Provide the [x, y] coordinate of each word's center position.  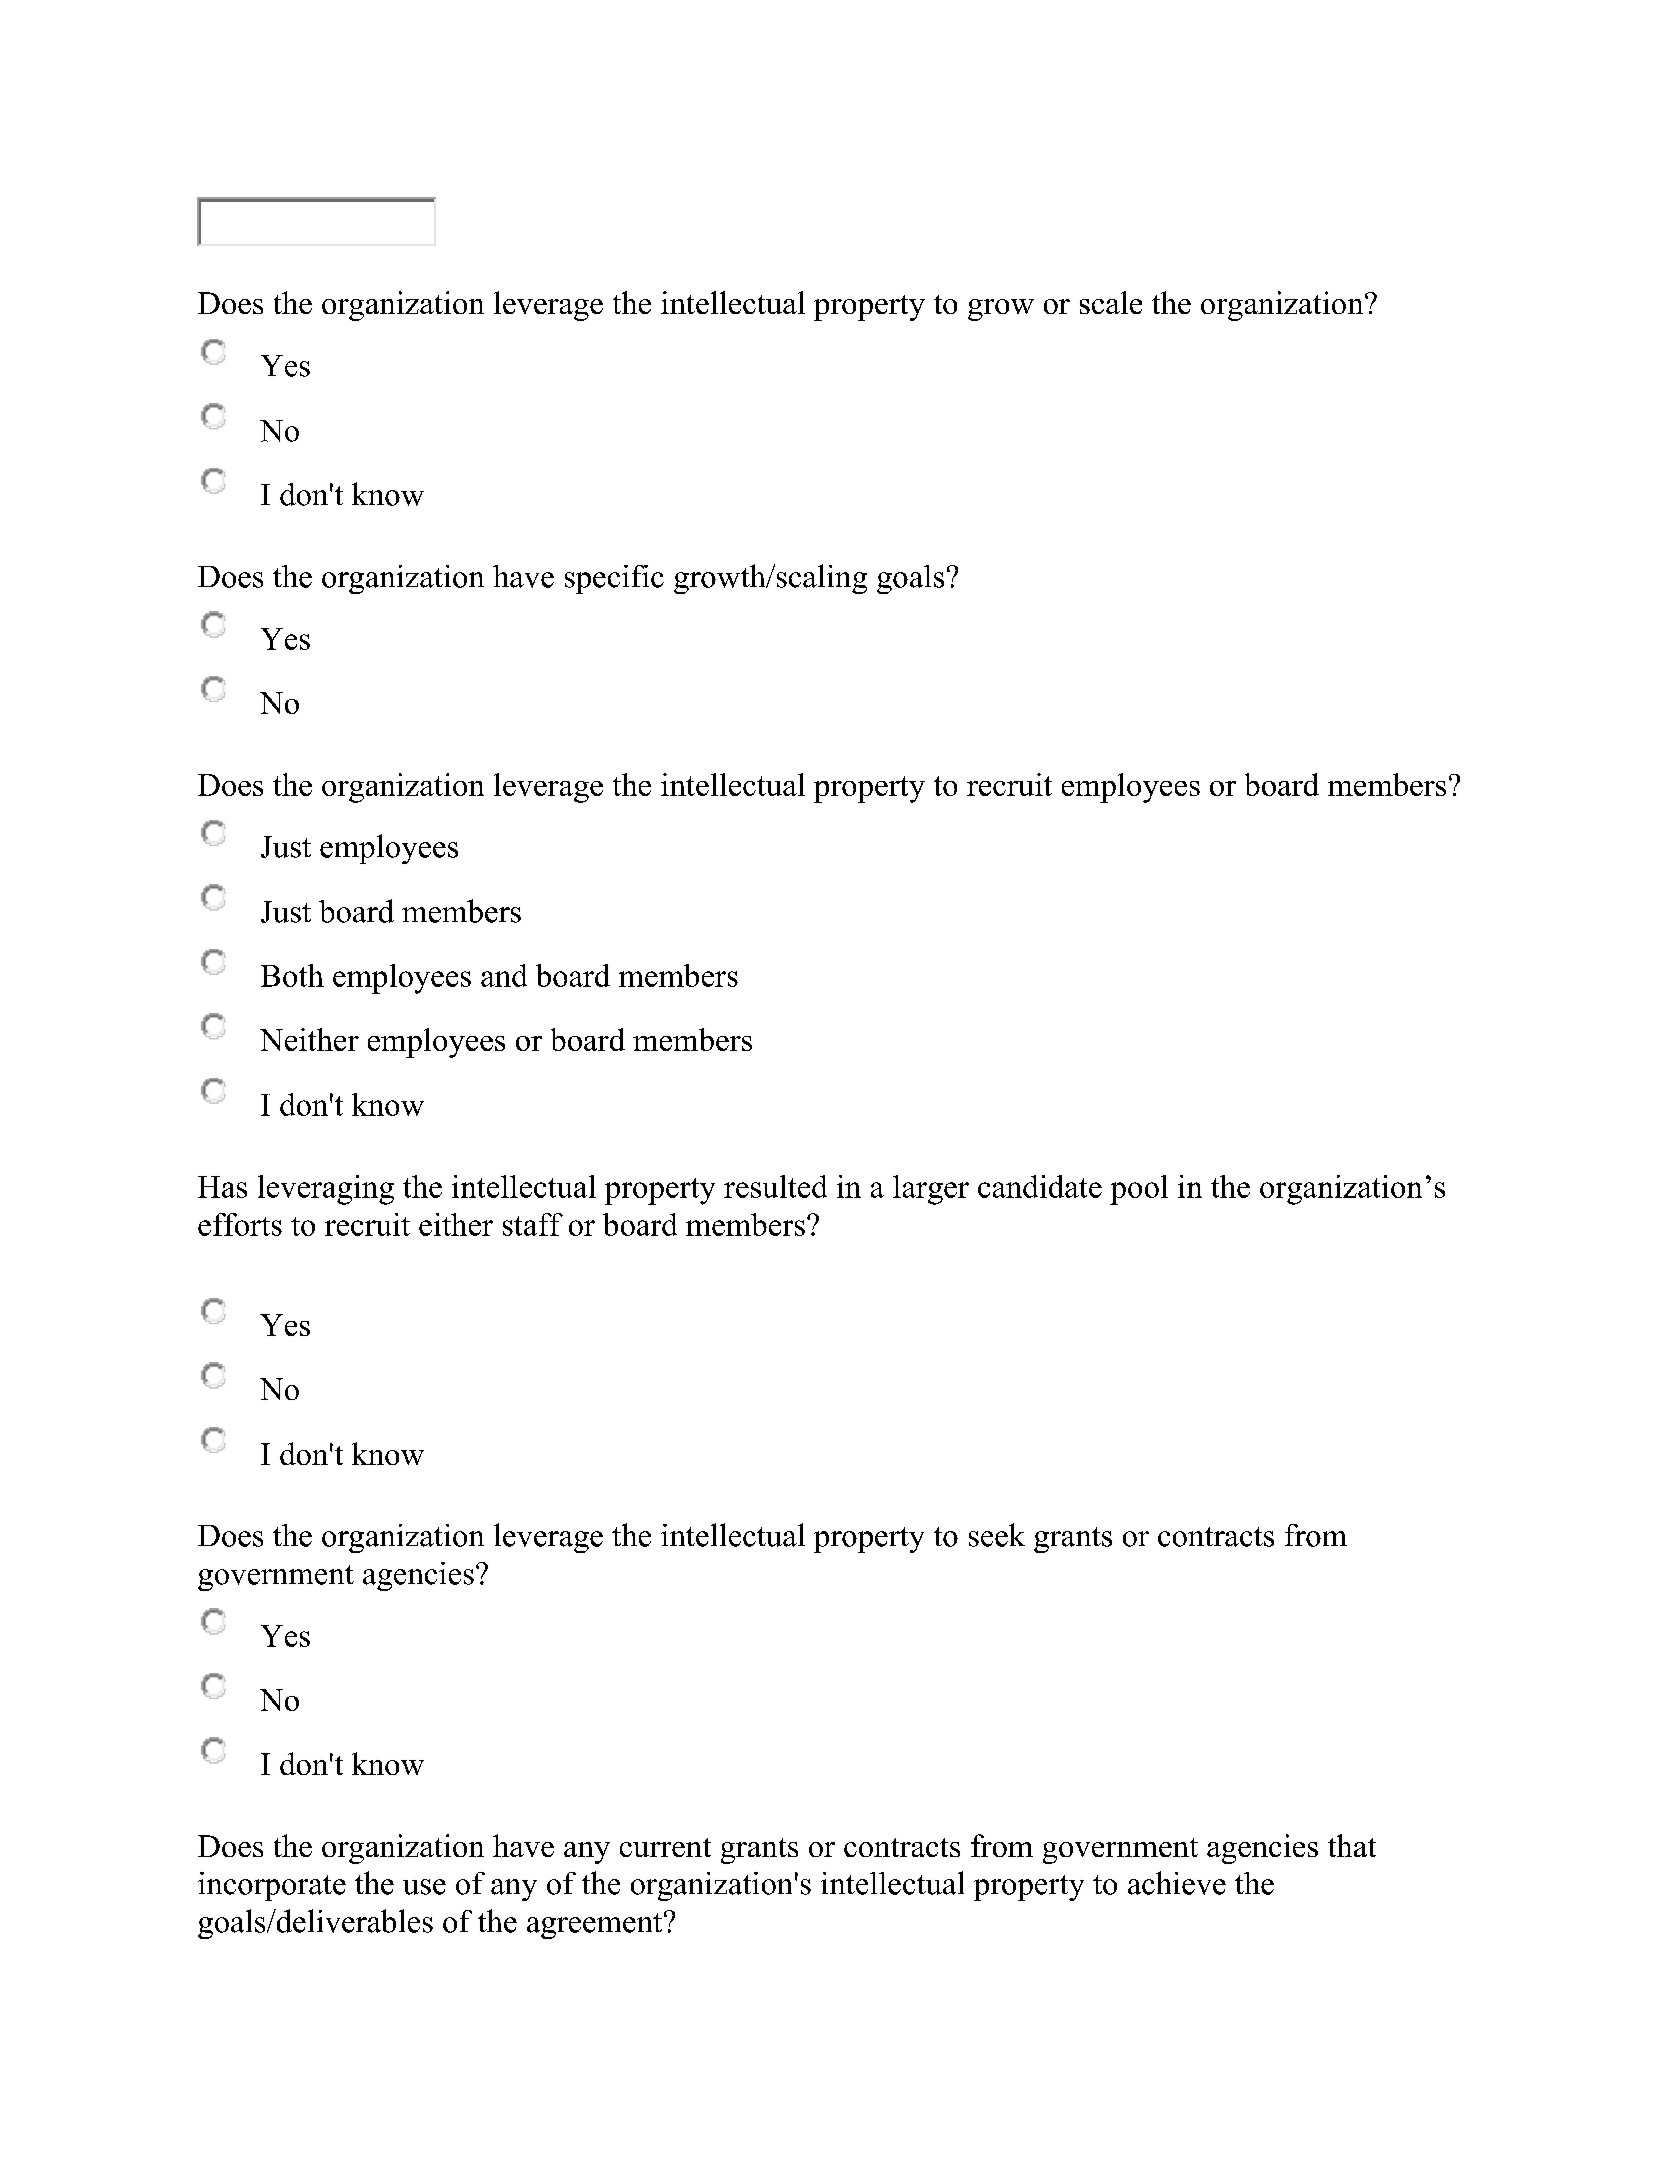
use [424, 1887]
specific [614, 579]
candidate [1040, 1186]
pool [1139, 1190]
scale [1111, 302]
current [665, 1847]
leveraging [326, 1190]
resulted [775, 1186]
